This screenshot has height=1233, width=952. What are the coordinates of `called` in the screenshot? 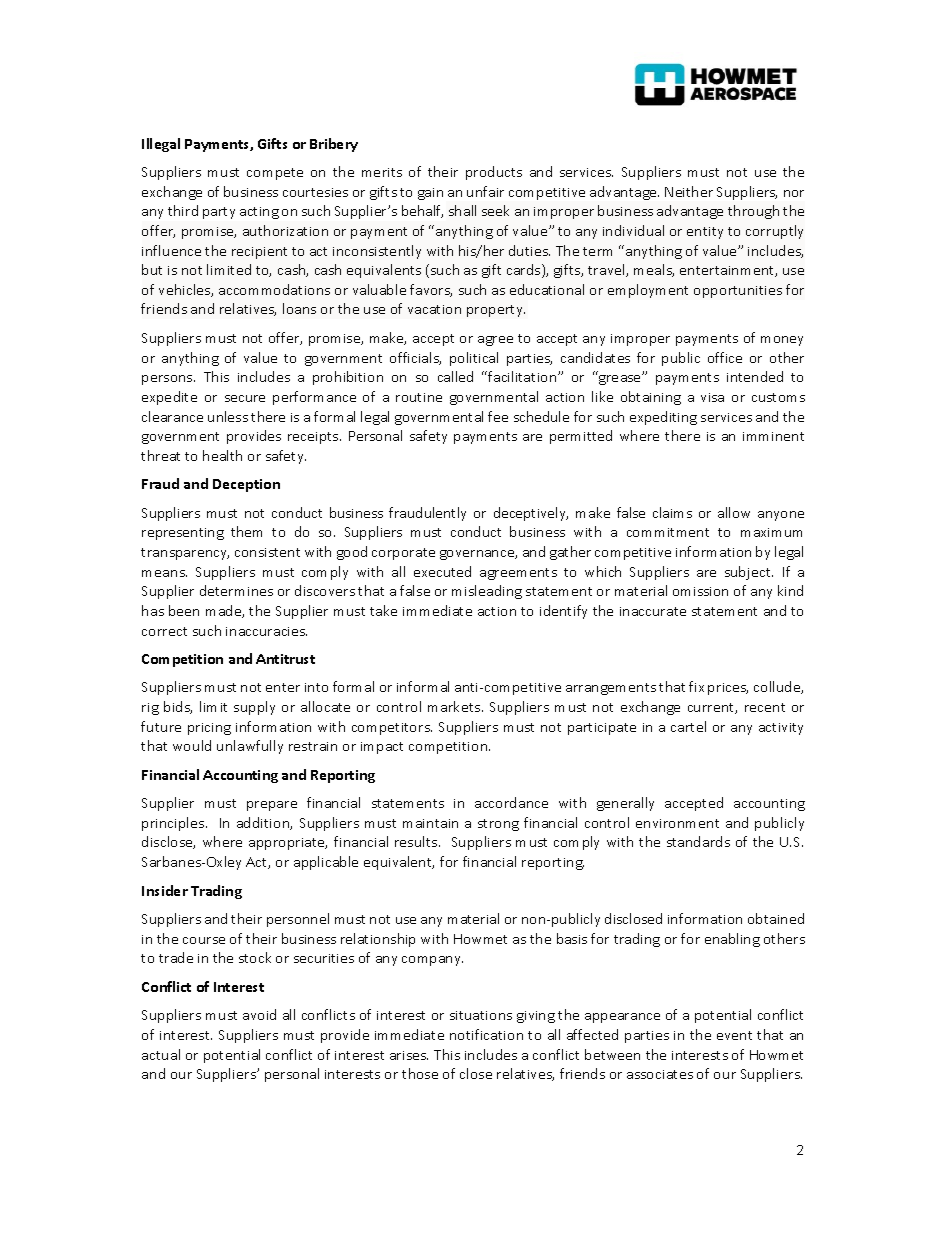 It's located at (455, 376).
